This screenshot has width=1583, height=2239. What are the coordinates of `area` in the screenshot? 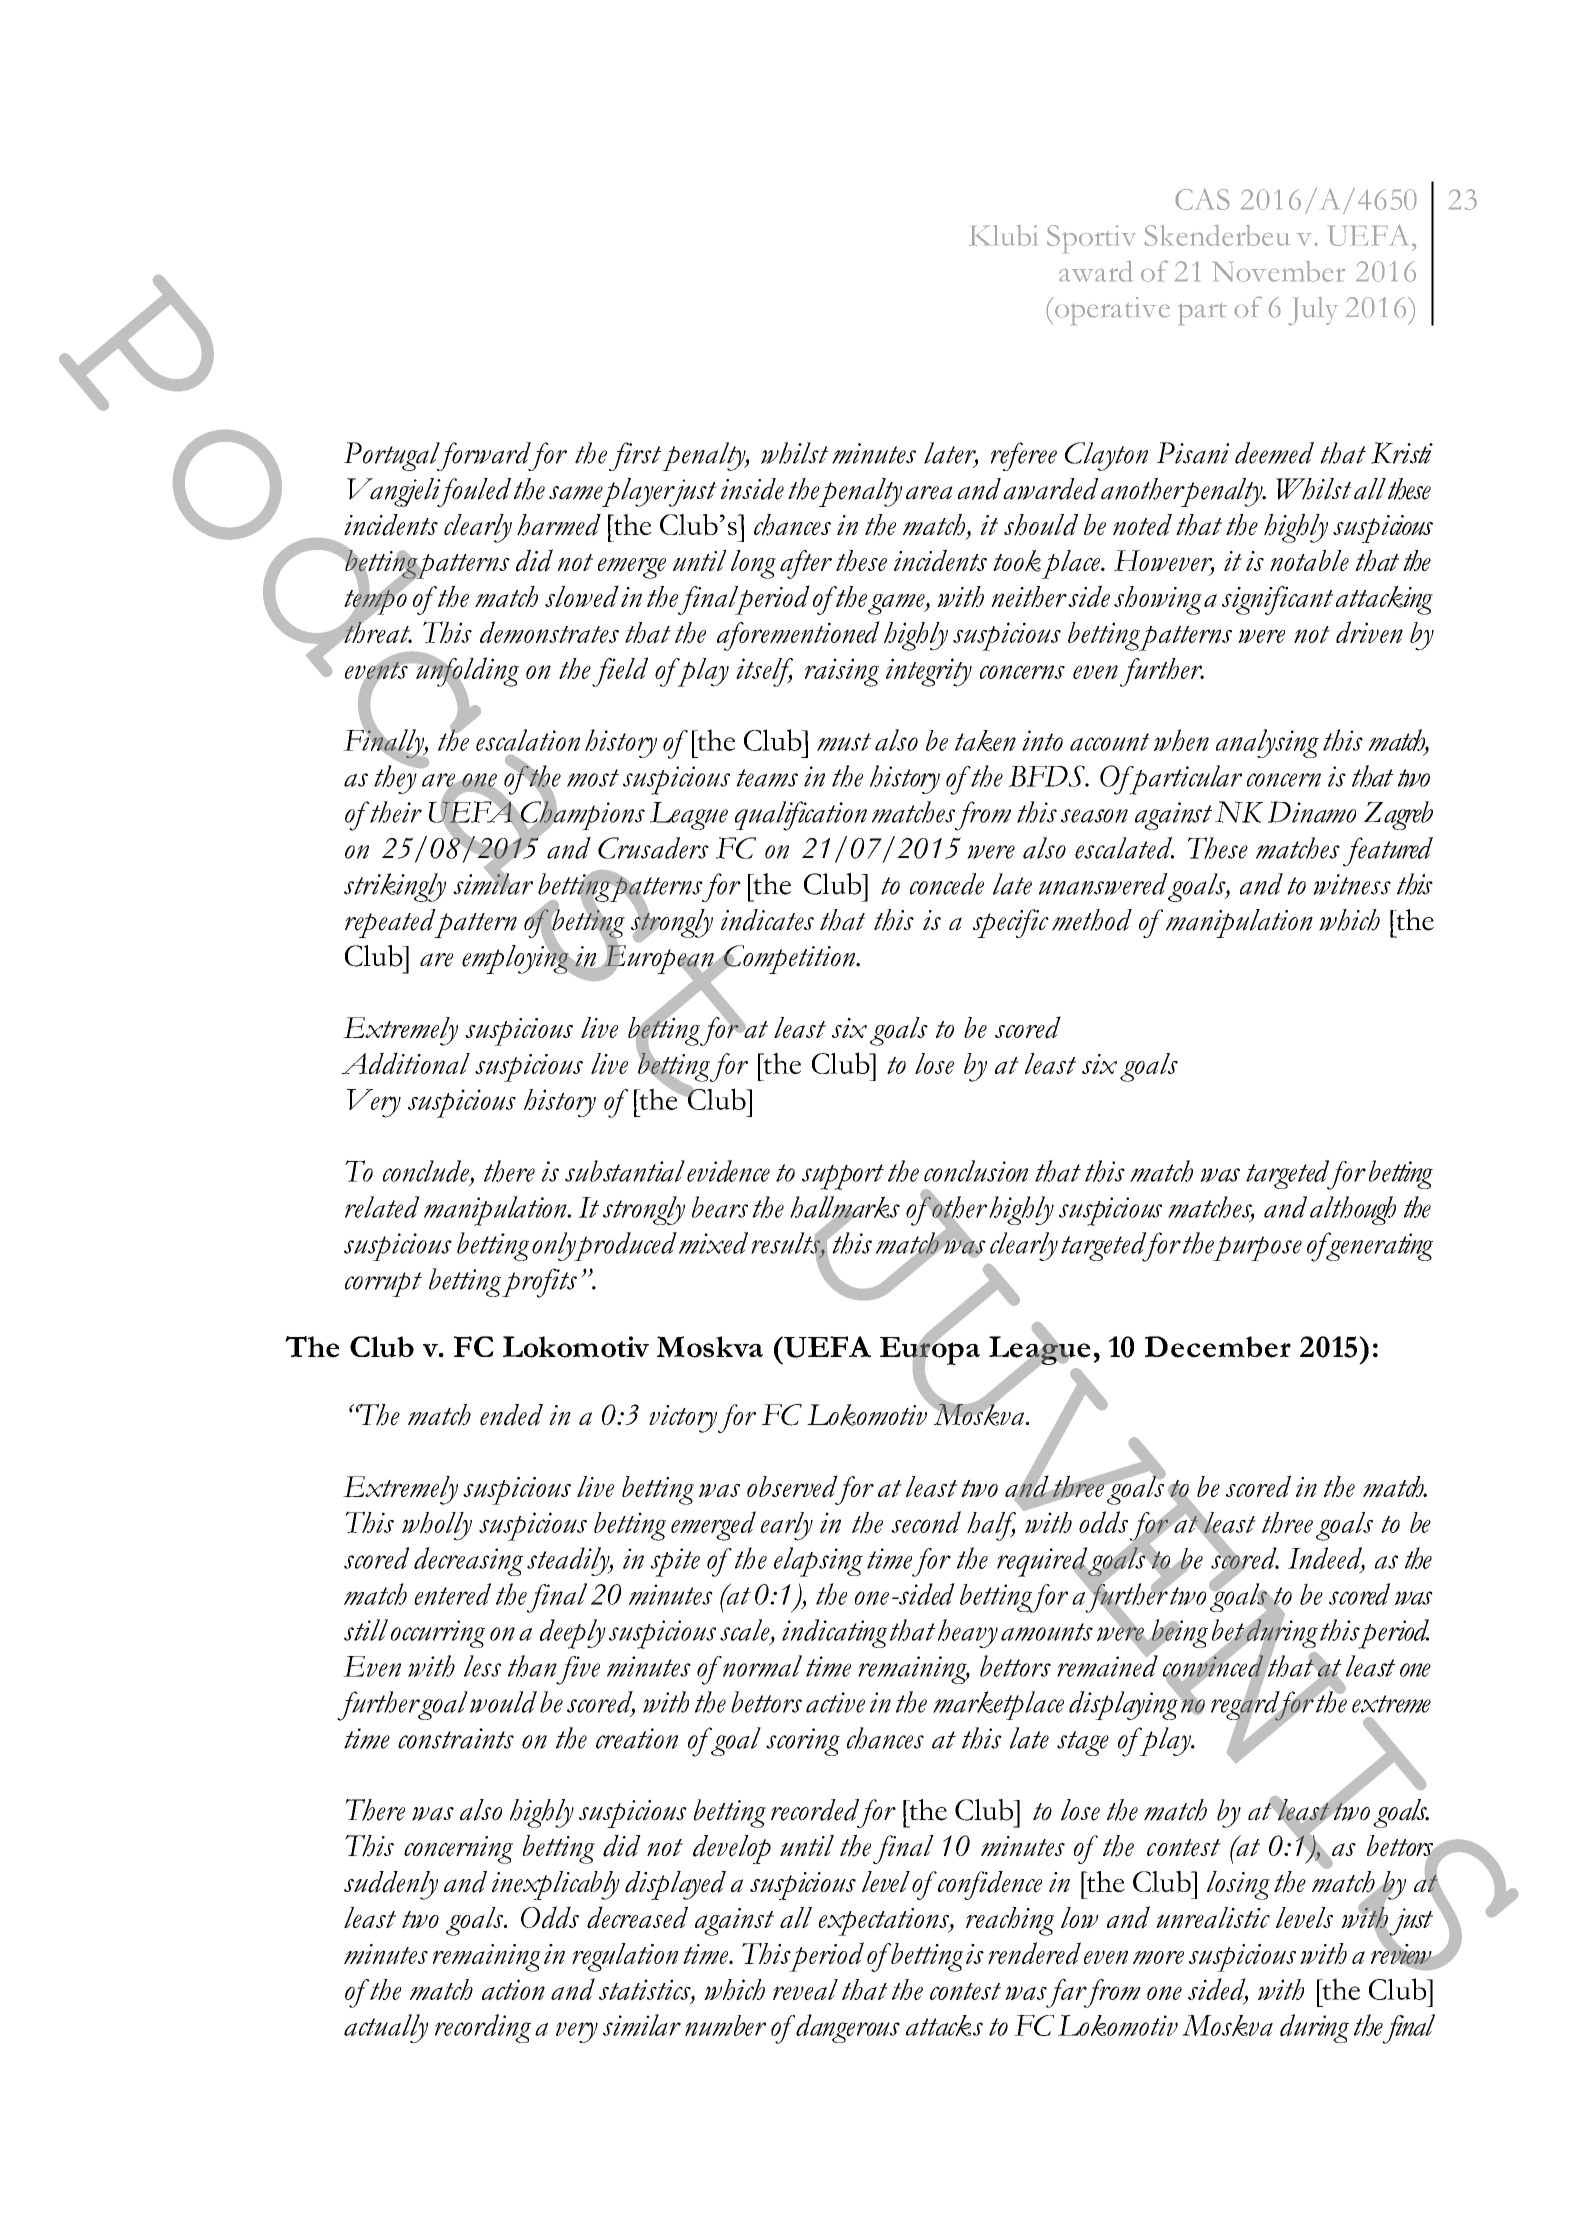 It's located at (929, 493).
